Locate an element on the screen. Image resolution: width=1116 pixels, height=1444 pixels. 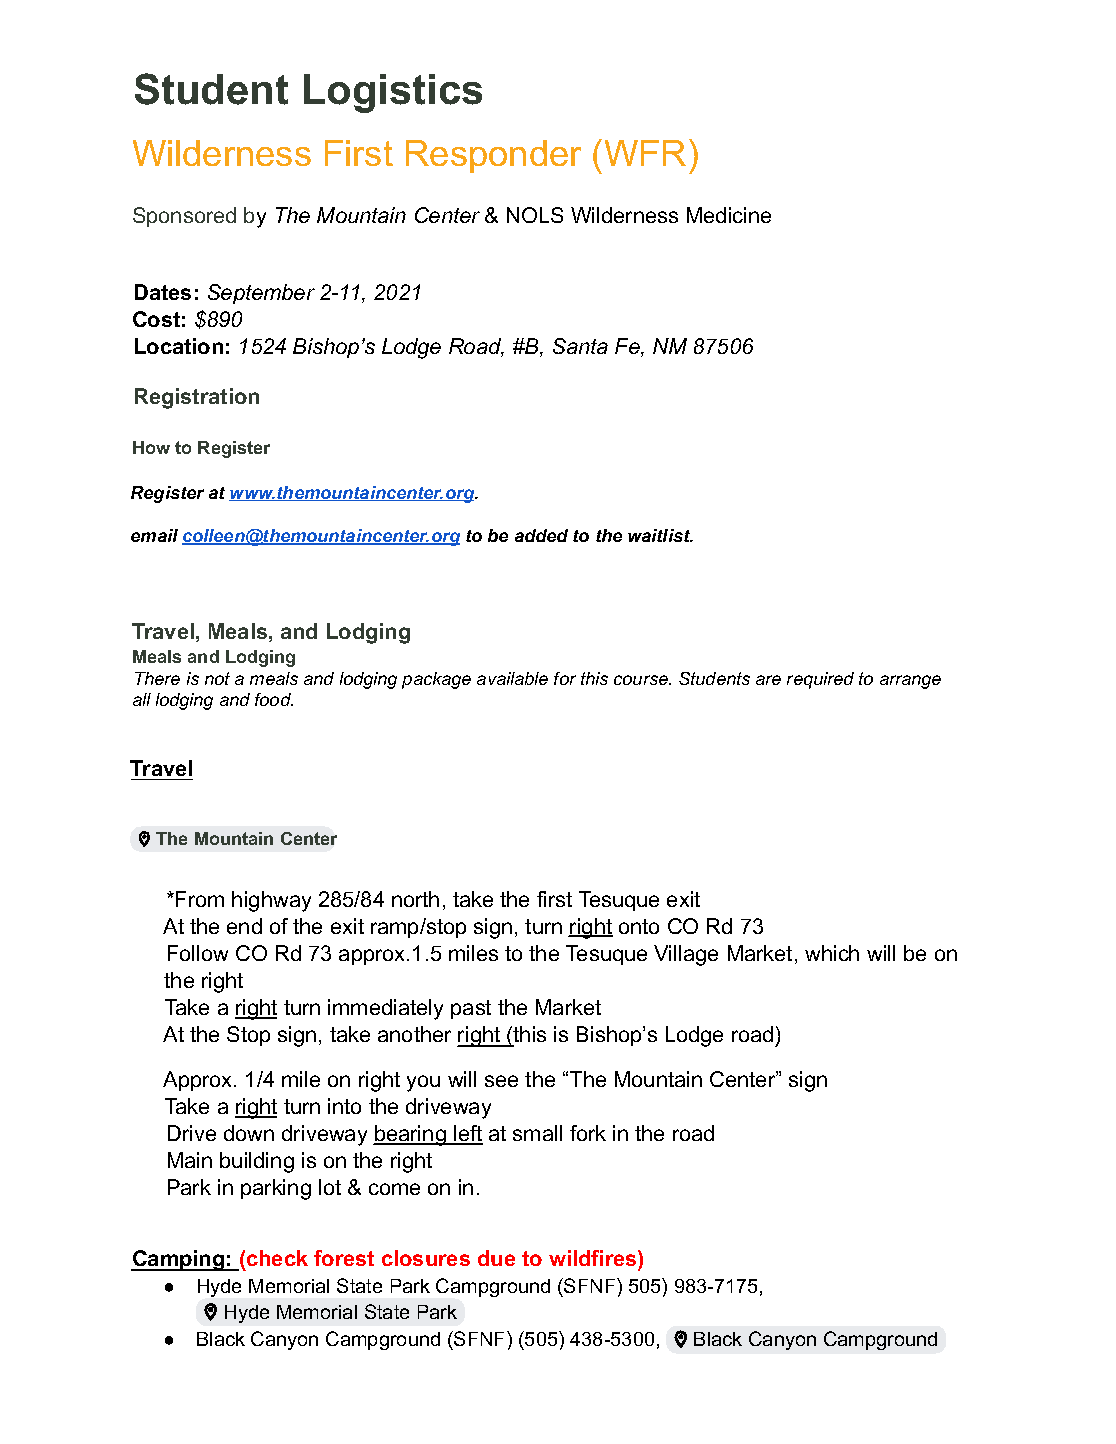
Registration is located at coordinates (197, 398).
